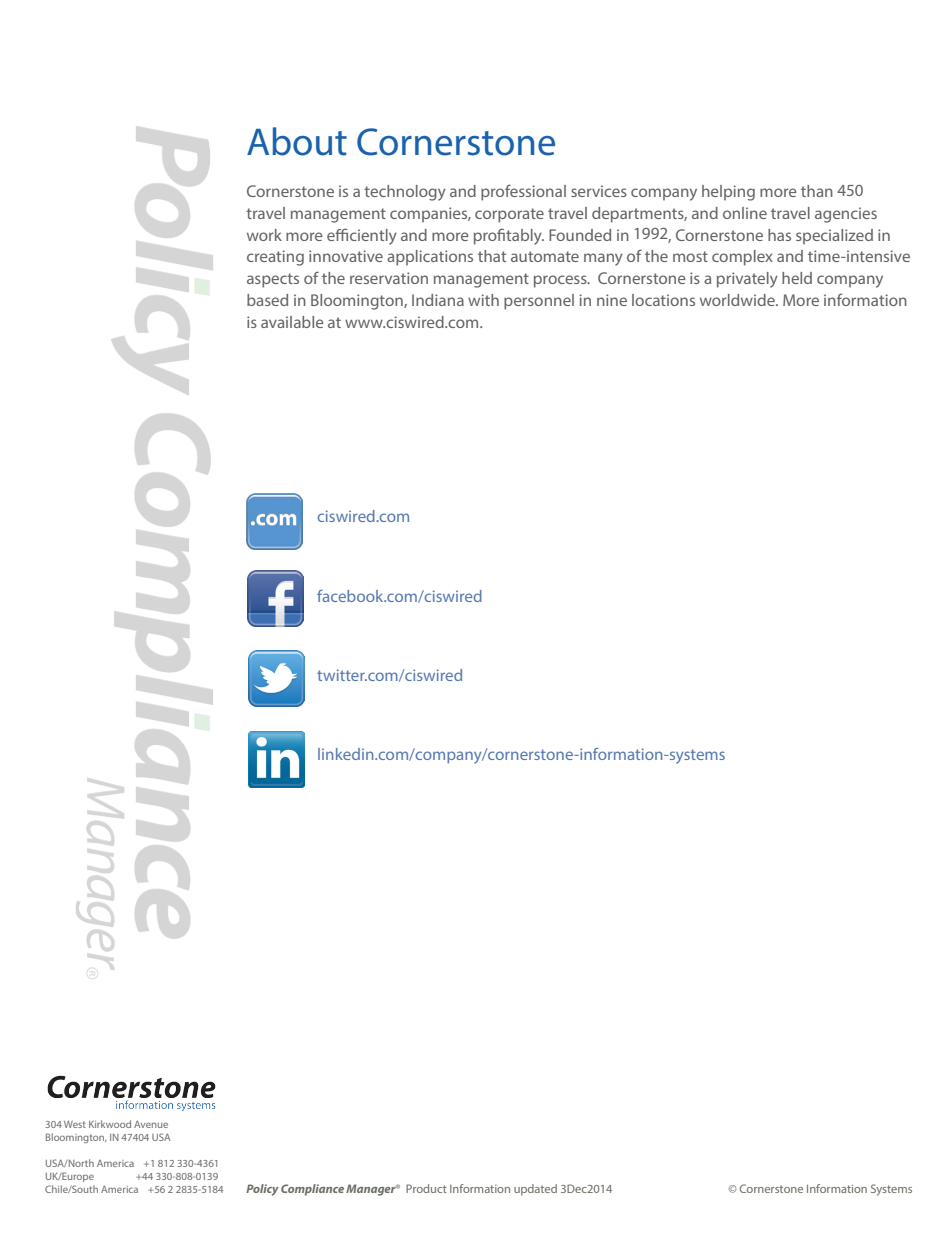 The image size is (952, 1233). What do you see at coordinates (438, 300) in the screenshot?
I see `Indiana` at bounding box center [438, 300].
